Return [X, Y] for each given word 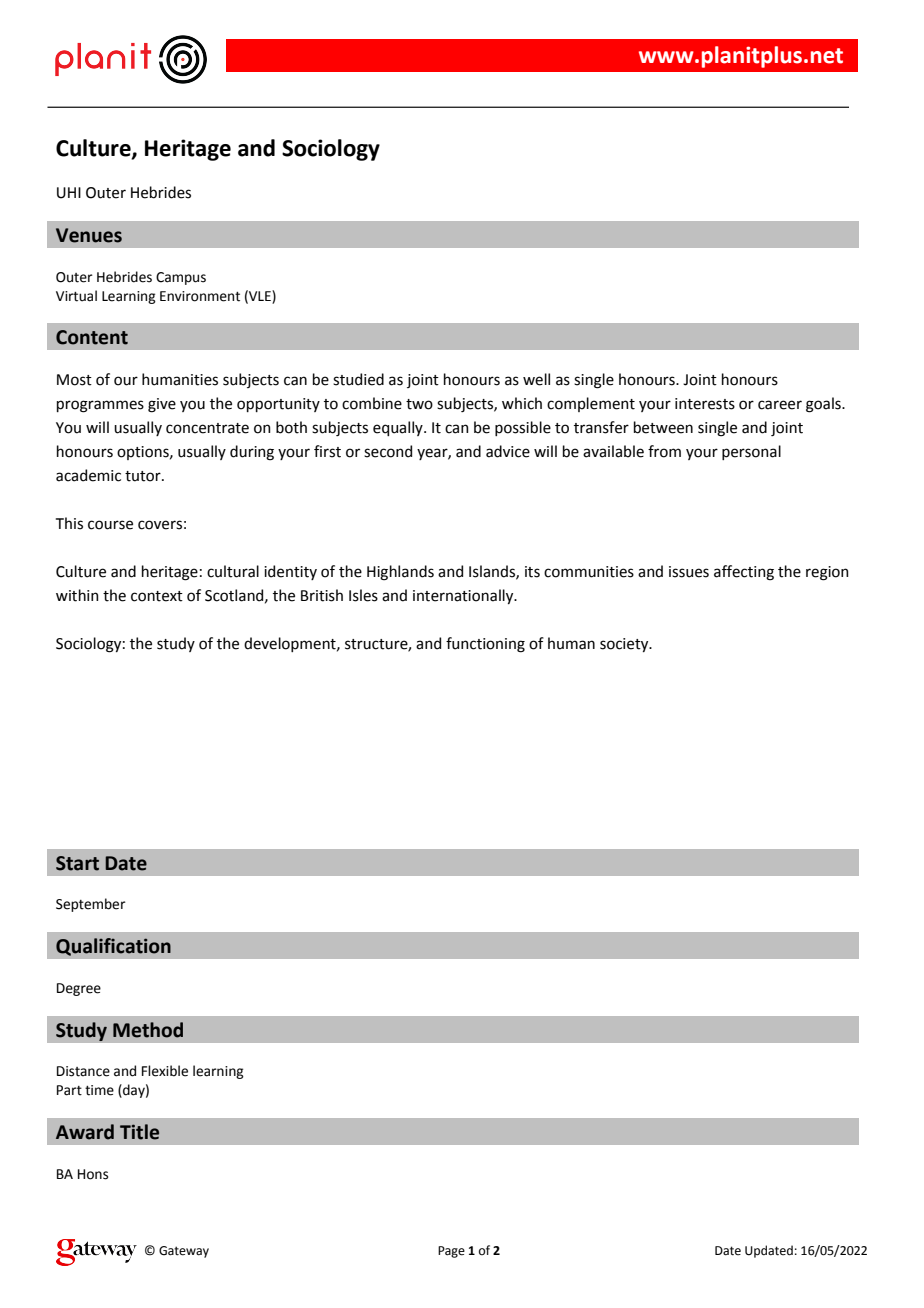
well [536, 379]
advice [508, 451]
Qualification [113, 947]
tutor [144, 476]
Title [139, 1132]
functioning [485, 645]
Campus [181, 278]
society [625, 645]
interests [705, 404]
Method [148, 1030]
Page [451, 1252]
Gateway [184, 1252]
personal [751, 452]
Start [77, 863]
